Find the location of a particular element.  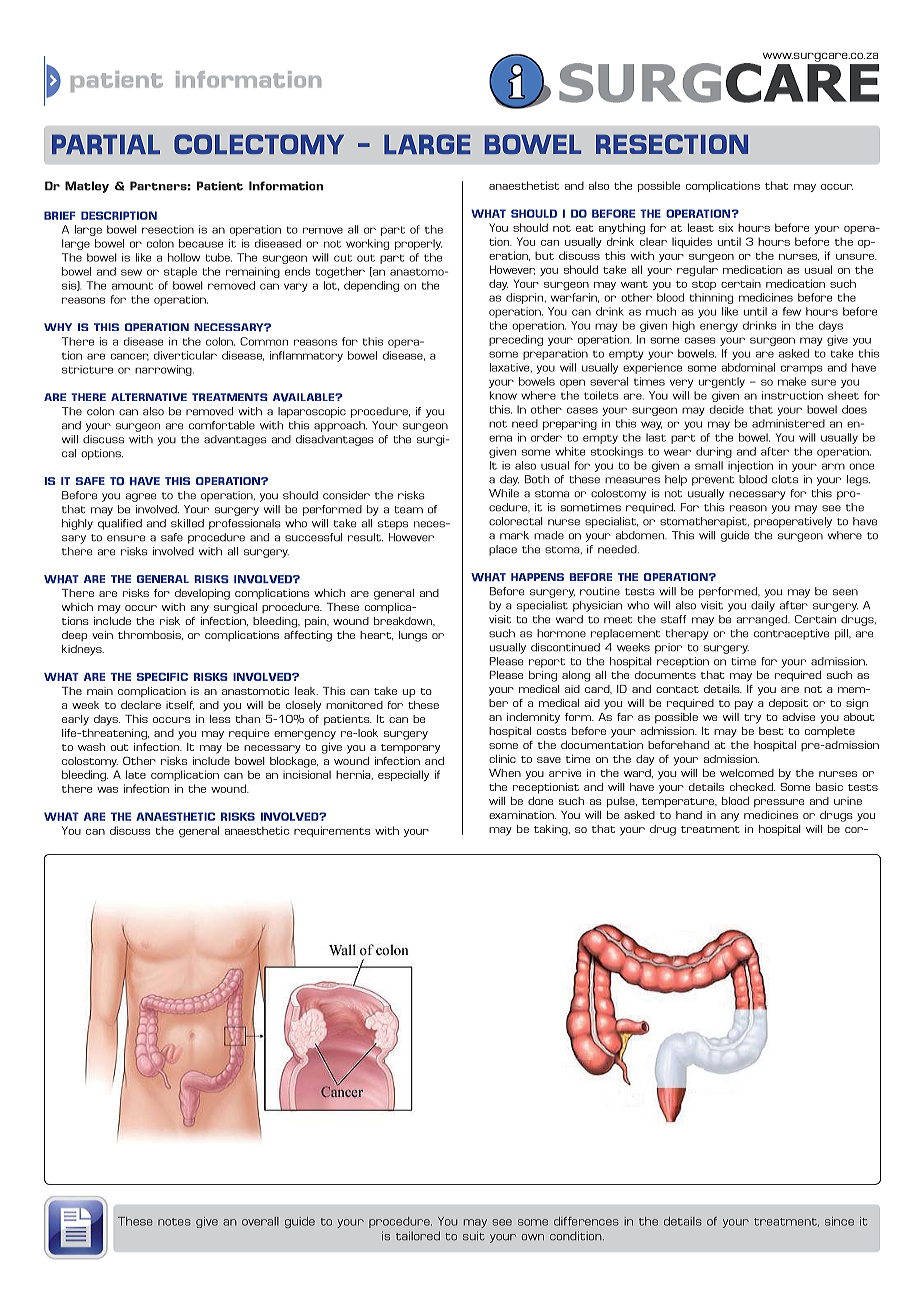

declare is located at coordinates (141, 705).
